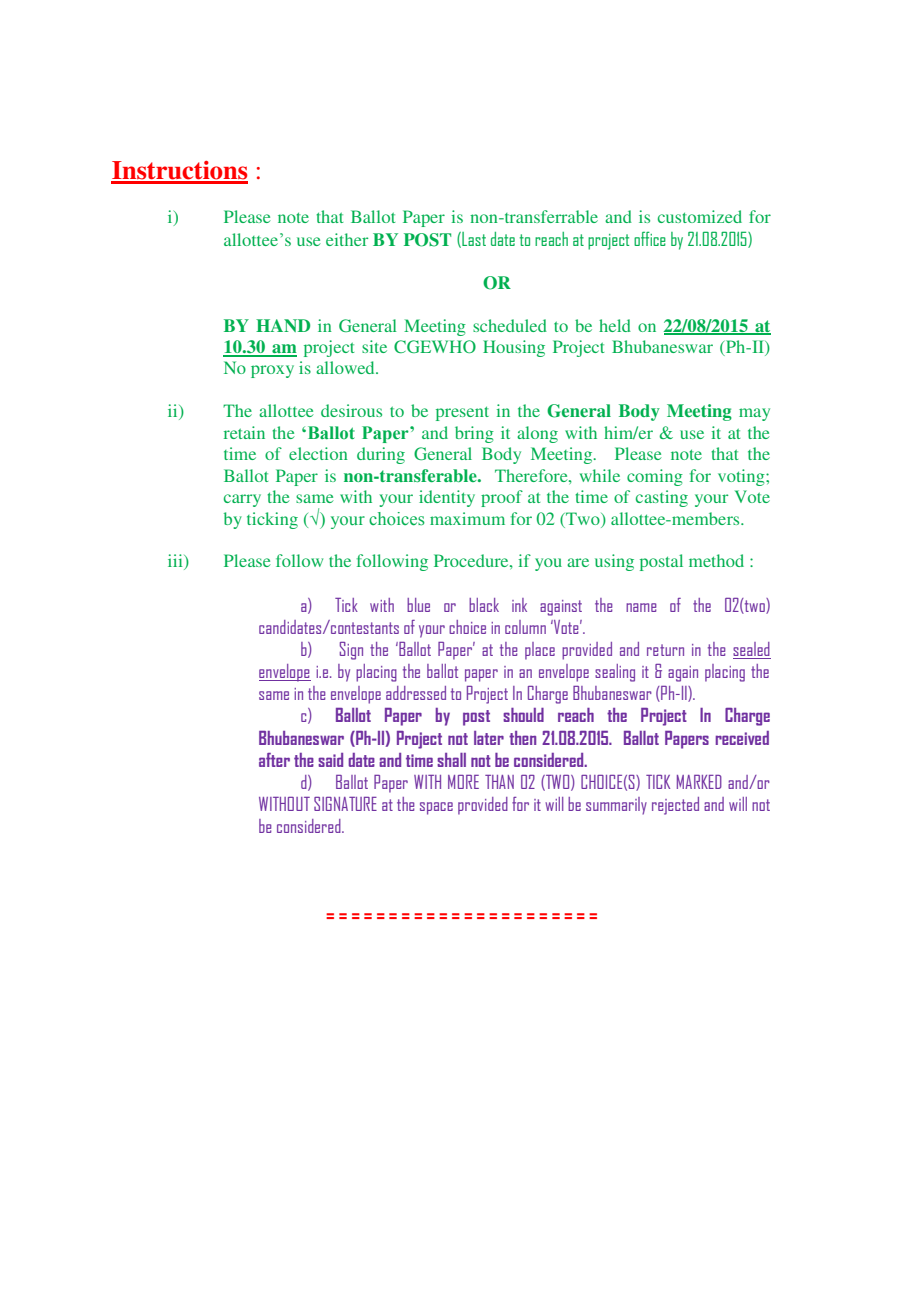 This screenshot has width=924, height=1308. I want to click on carry, so click(242, 500).
